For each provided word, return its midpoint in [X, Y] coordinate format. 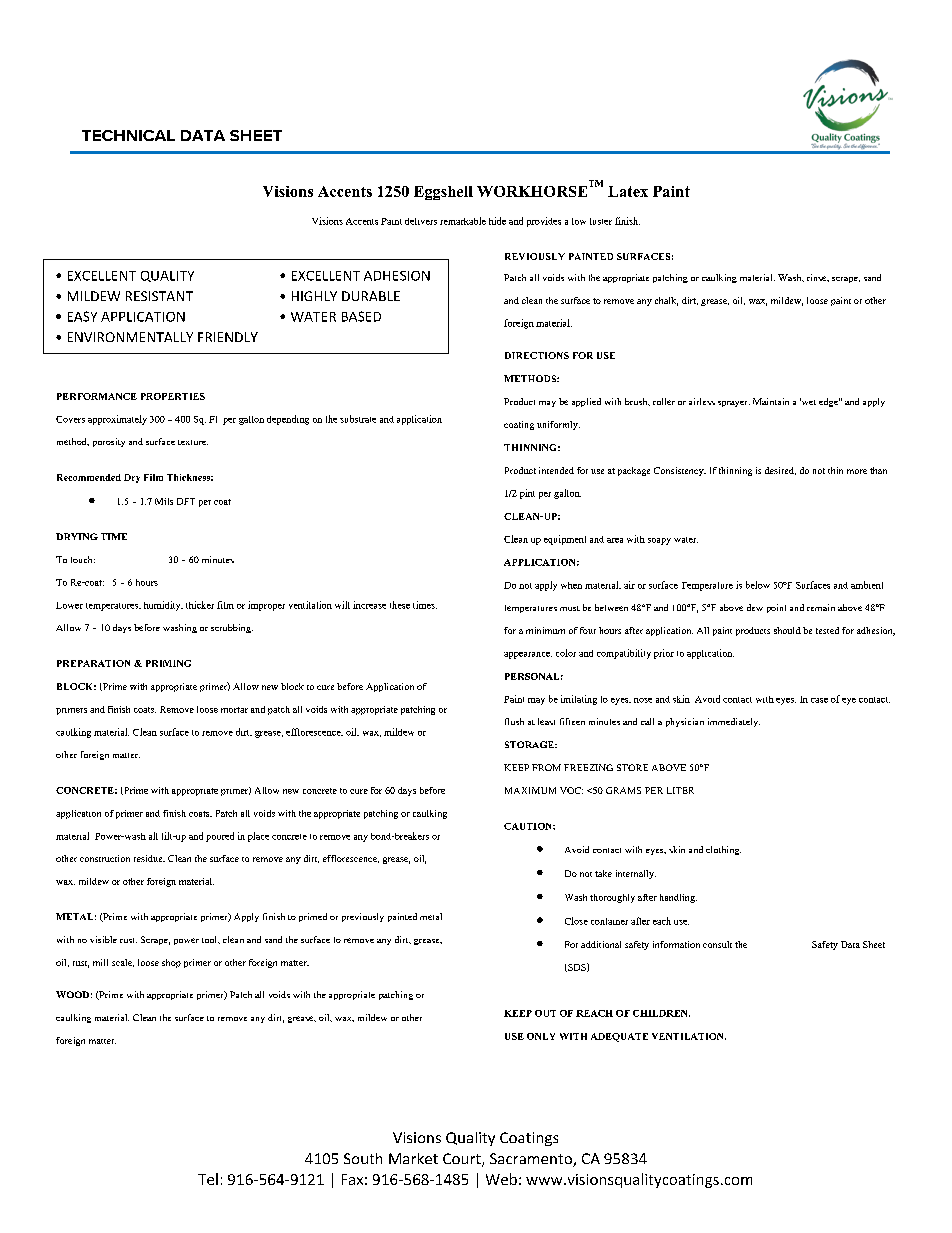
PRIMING [168, 663]
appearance [528, 655]
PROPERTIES [173, 396]
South [363, 1158]
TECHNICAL [128, 135]
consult [717, 944]
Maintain [771, 401]
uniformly [558, 425]
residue [149, 858]
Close [576, 921]
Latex [628, 191]
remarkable [463, 221]
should [787, 630]
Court [463, 1160]
